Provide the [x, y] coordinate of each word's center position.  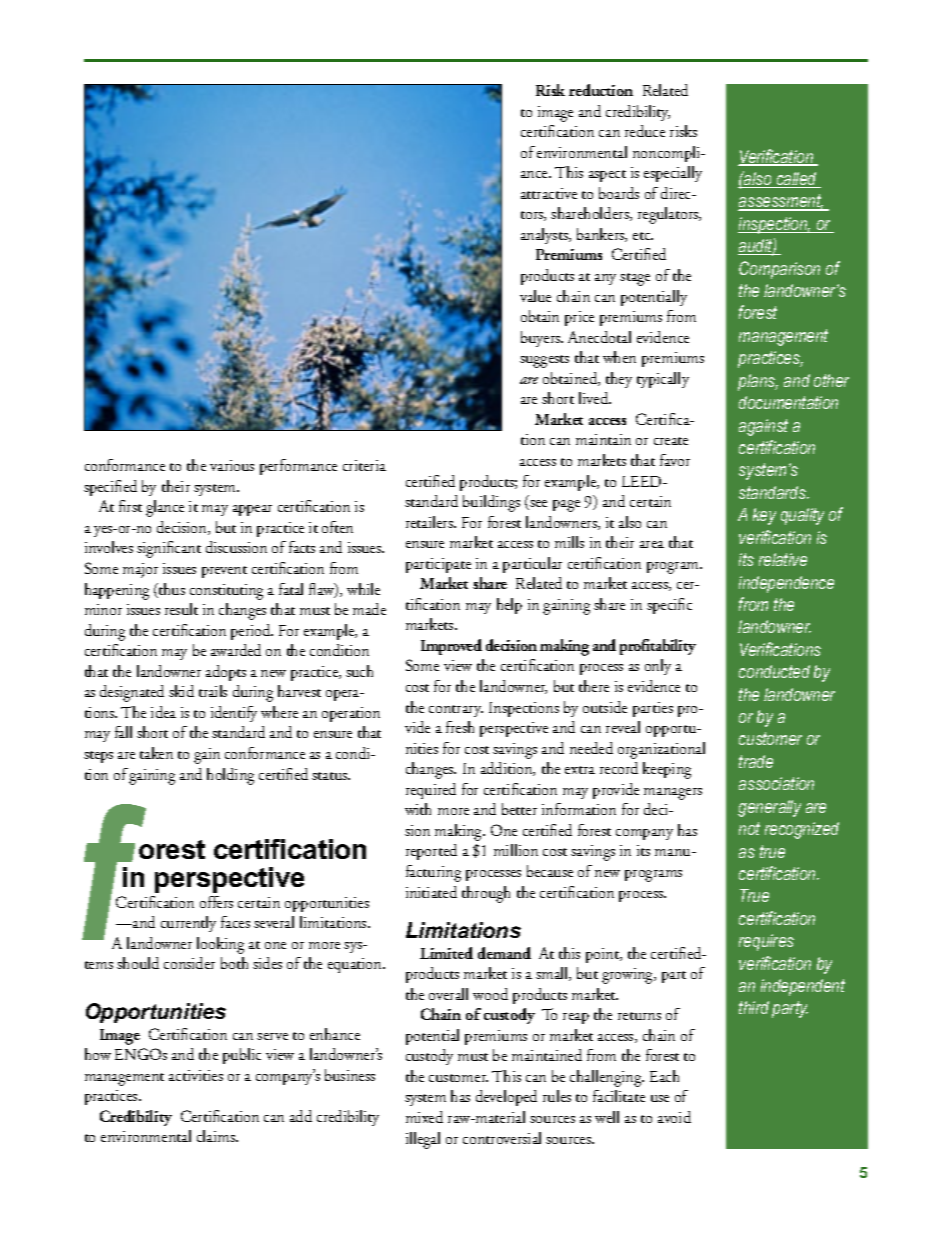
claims [217, 1136]
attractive [549, 193]
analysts [545, 236]
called [797, 180]
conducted [774, 671]
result [181, 609]
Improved [451, 647]
